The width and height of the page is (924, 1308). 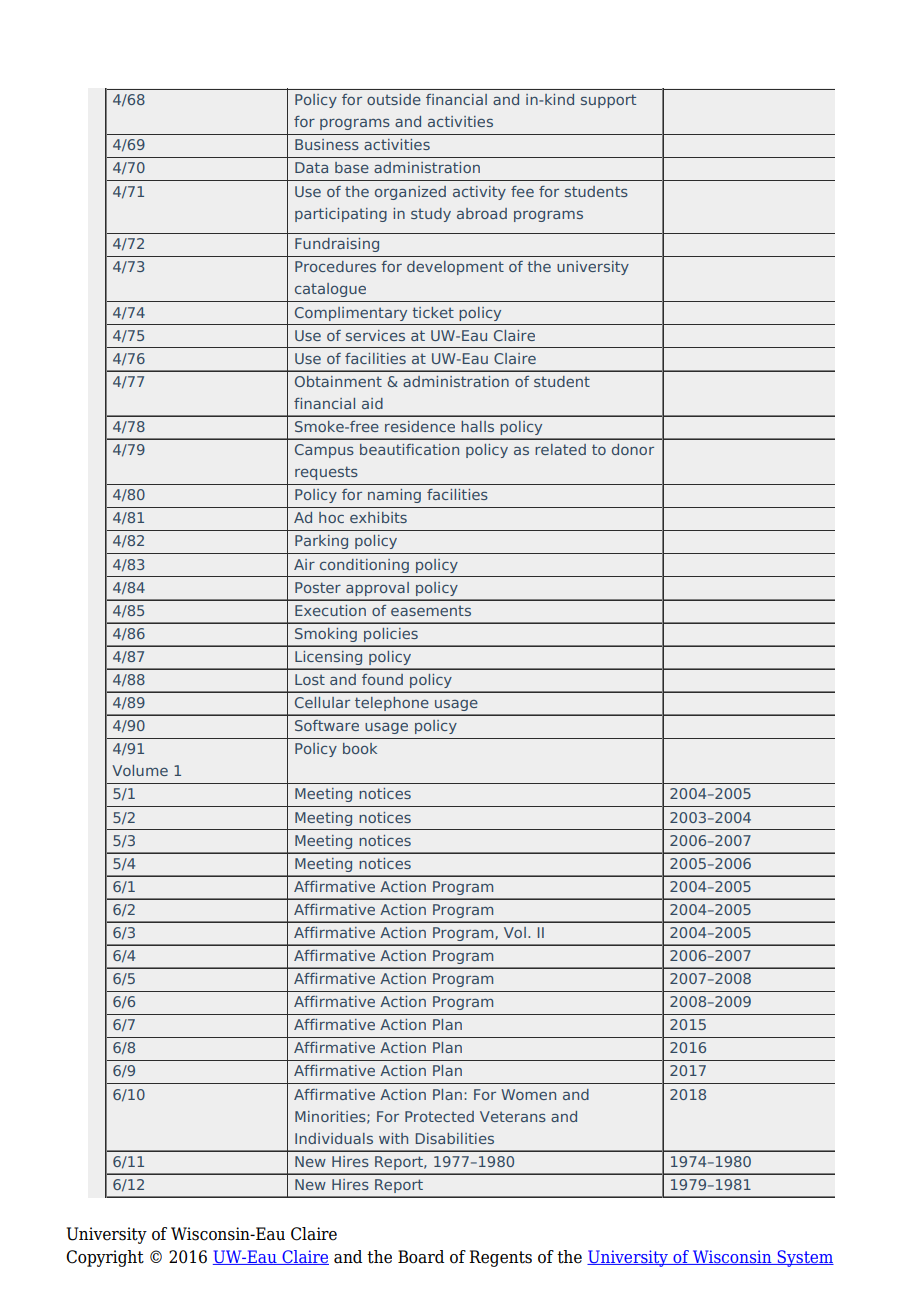 I want to click on Copyright, so click(x=105, y=1258).
